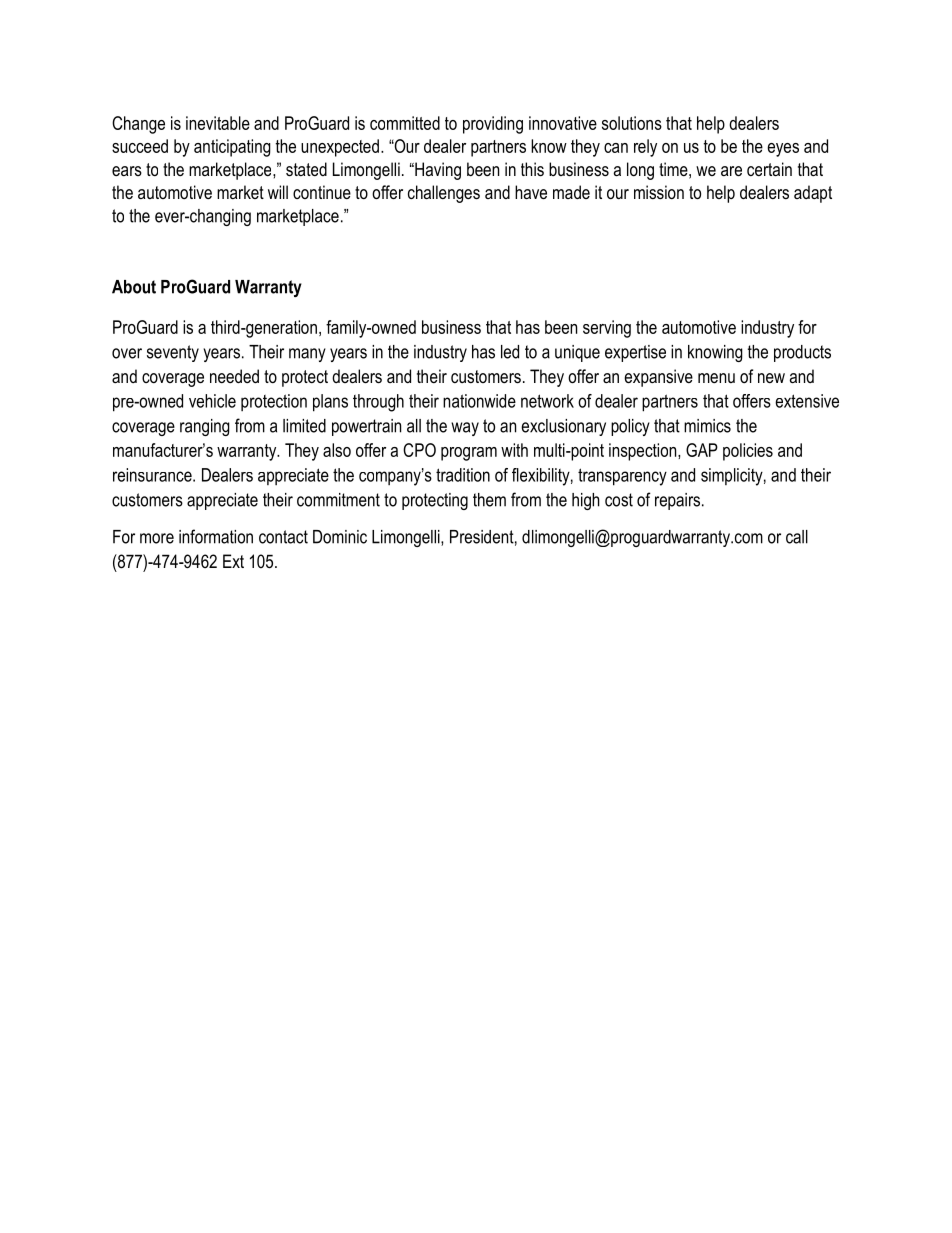 This image has width=952, height=1233. I want to click on About, so click(134, 287).
